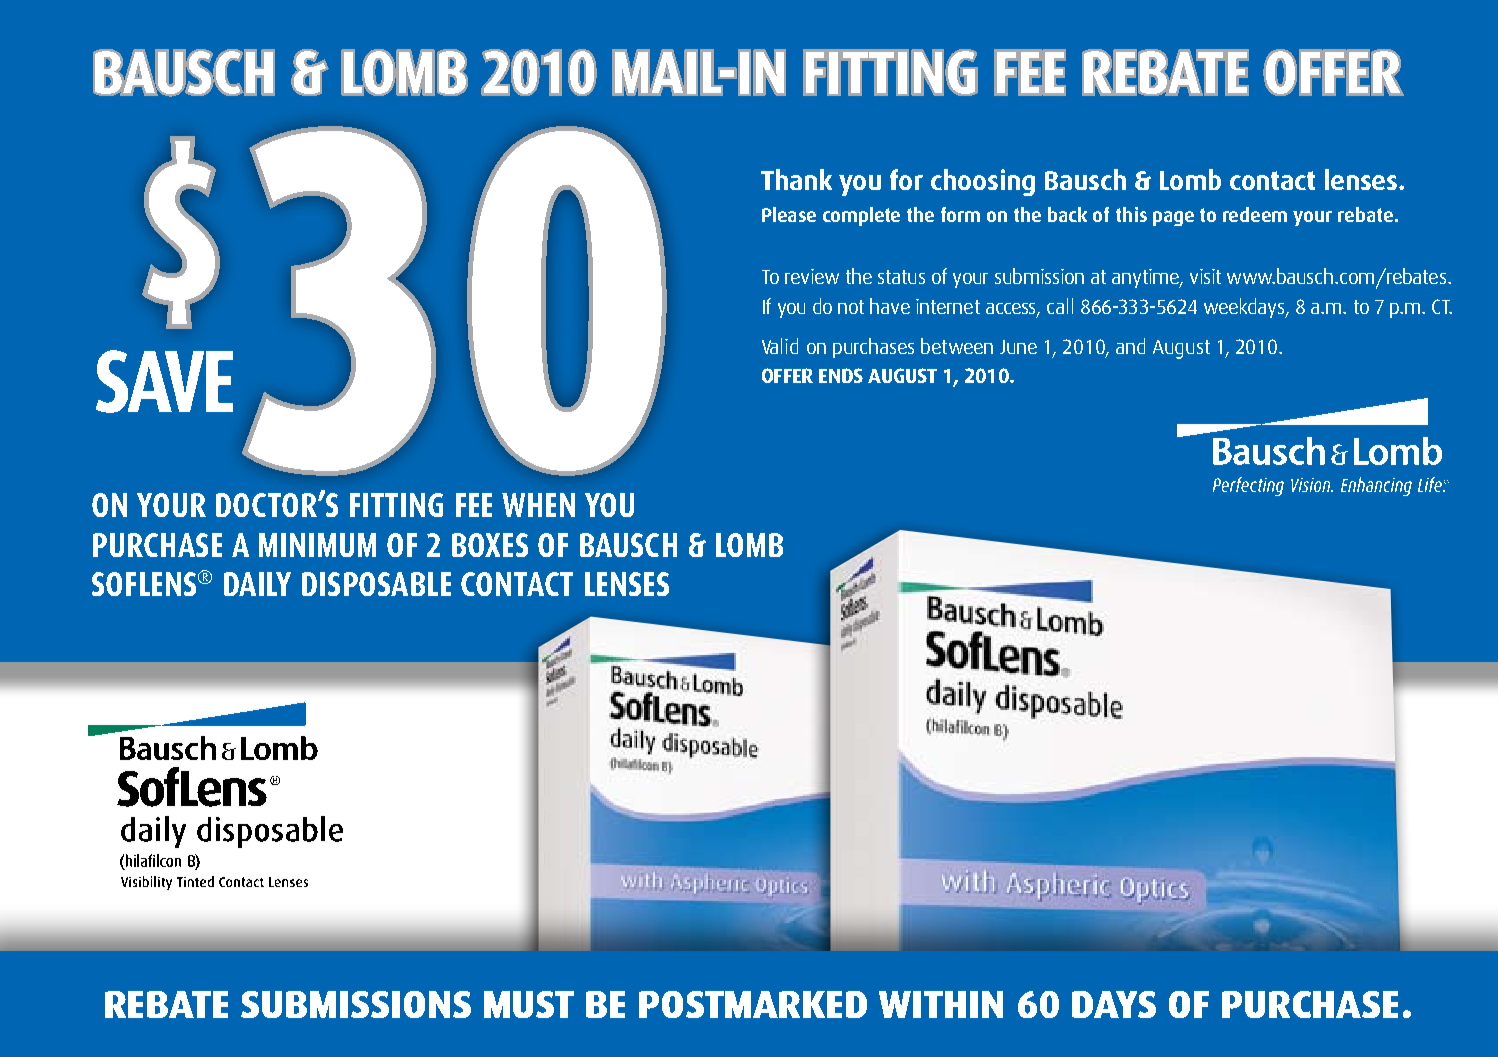 The width and height of the page is (1498, 1057). What do you see at coordinates (538, 505) in the page?
I see `when` at bounding box center [538, 505].
